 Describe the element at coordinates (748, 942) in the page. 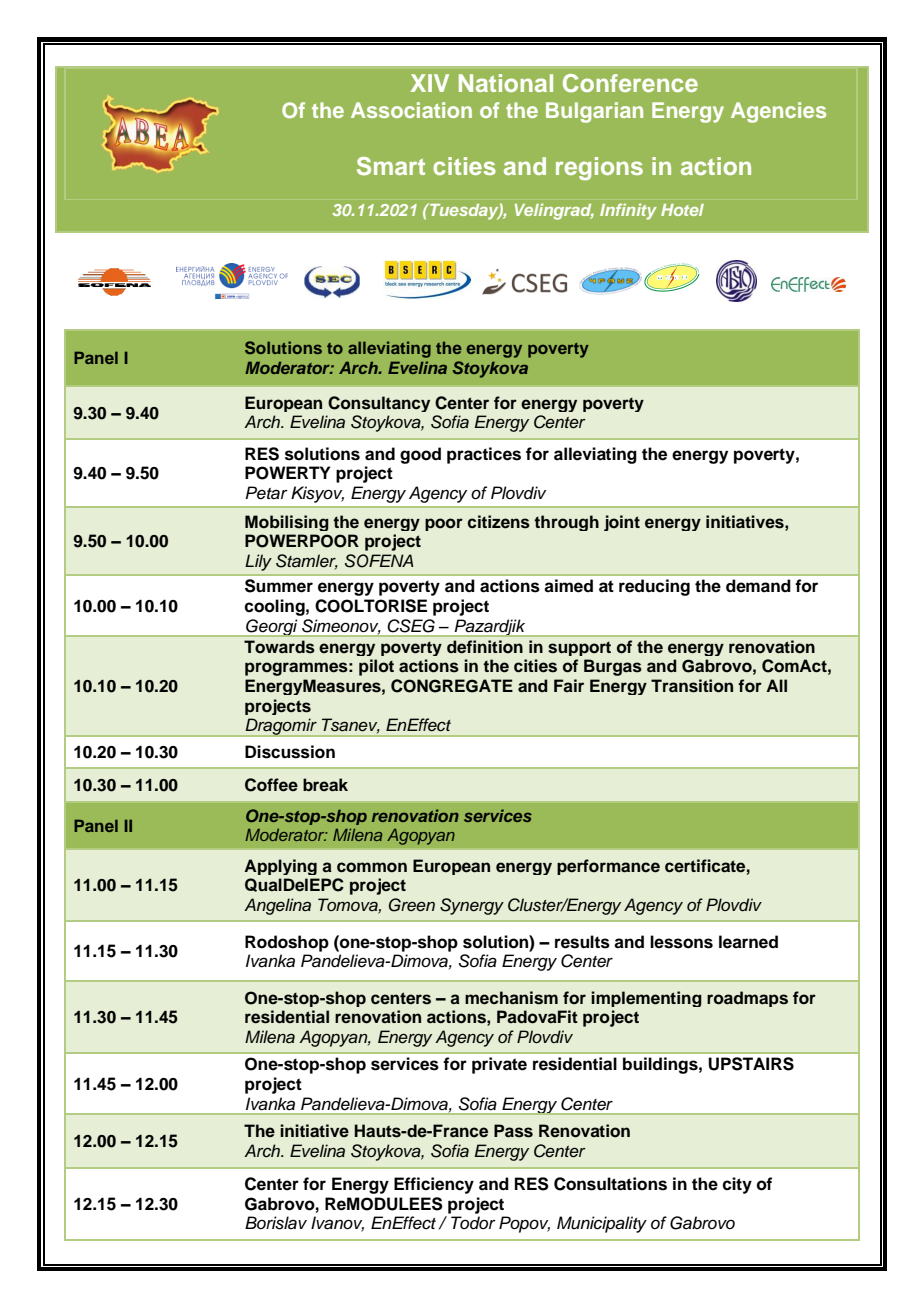

I see `learned` at that location.
